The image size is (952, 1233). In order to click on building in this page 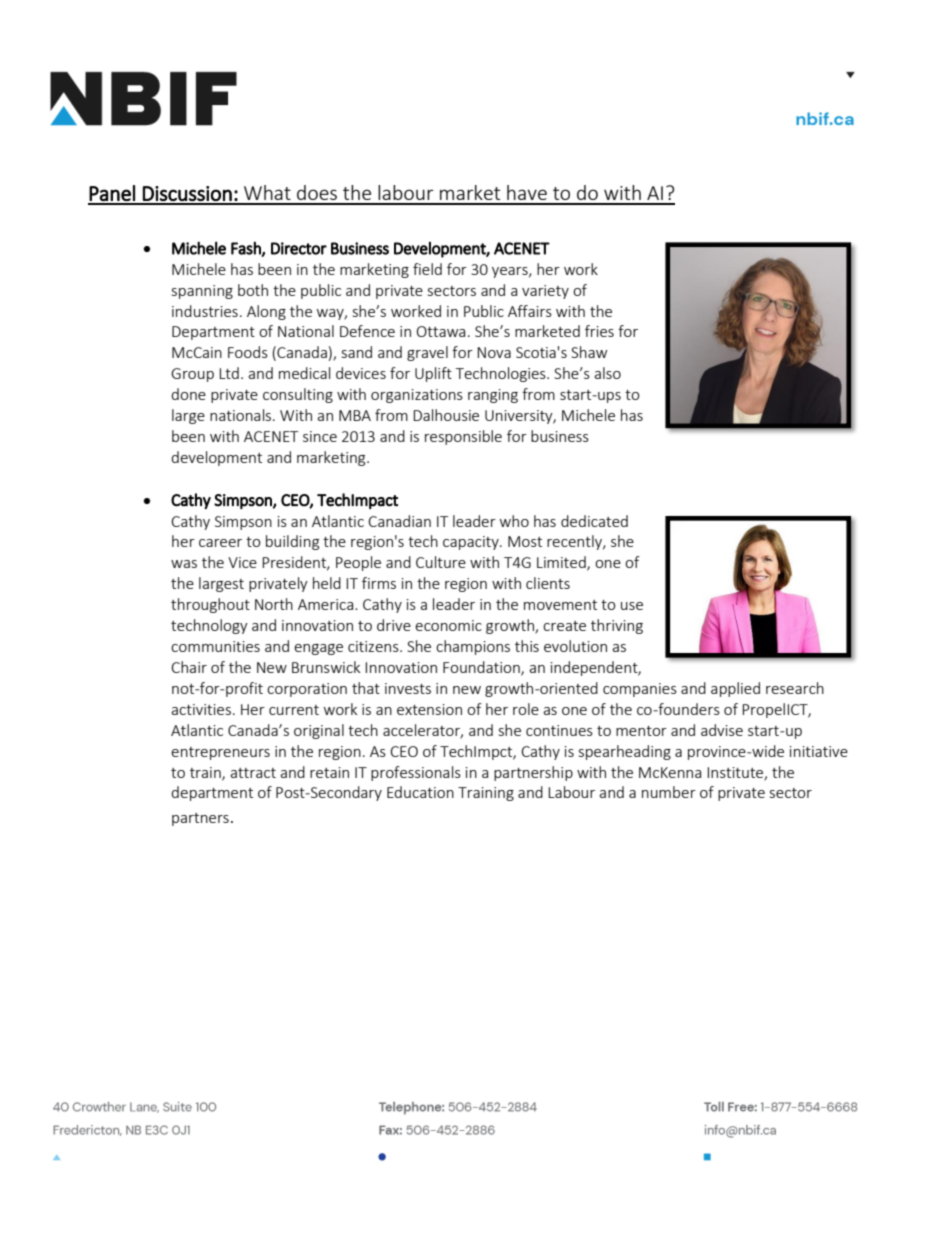, I will do `click(292, 542)`.
